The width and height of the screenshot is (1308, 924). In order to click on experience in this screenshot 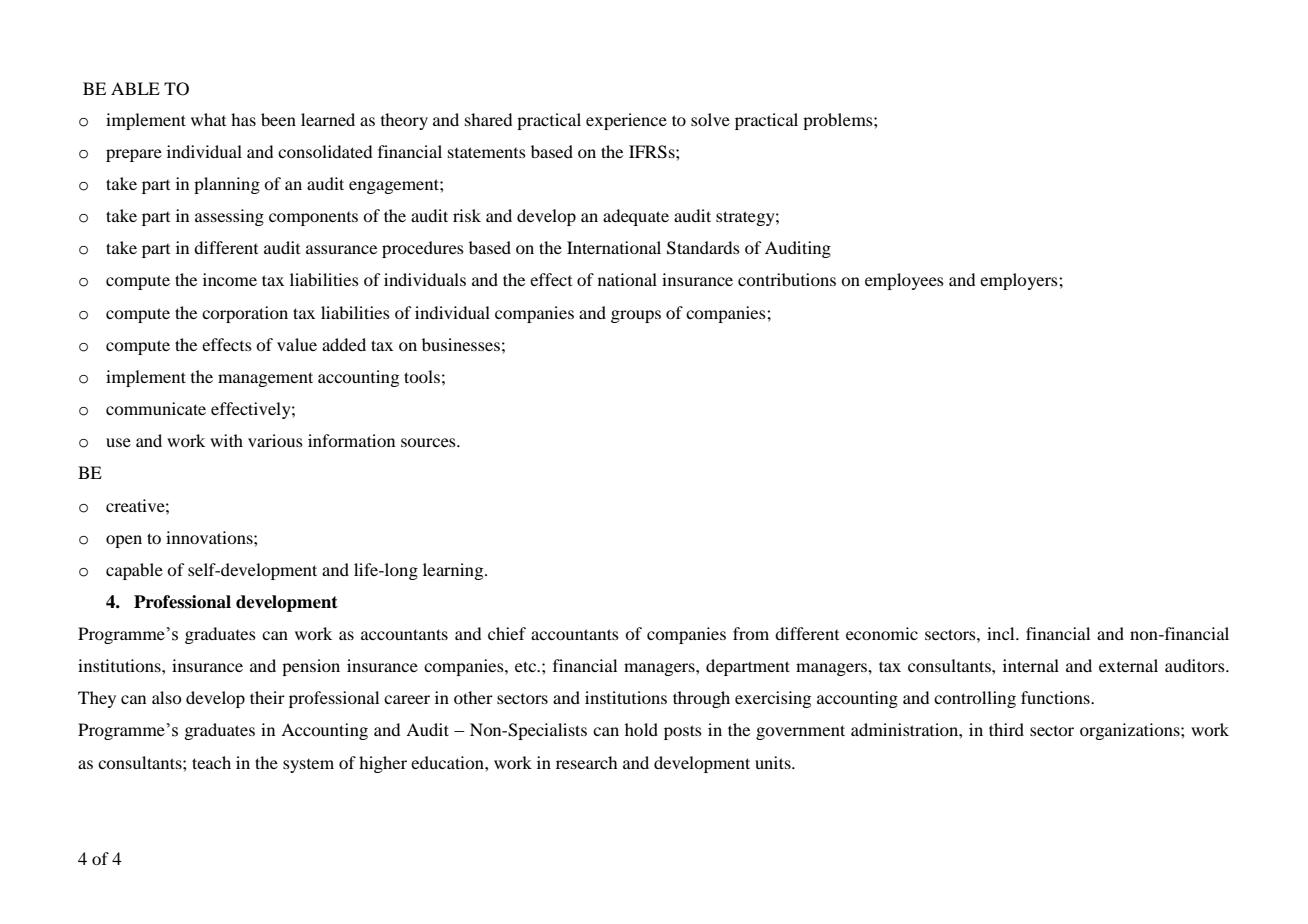, I will do `click(626, 121)`.
